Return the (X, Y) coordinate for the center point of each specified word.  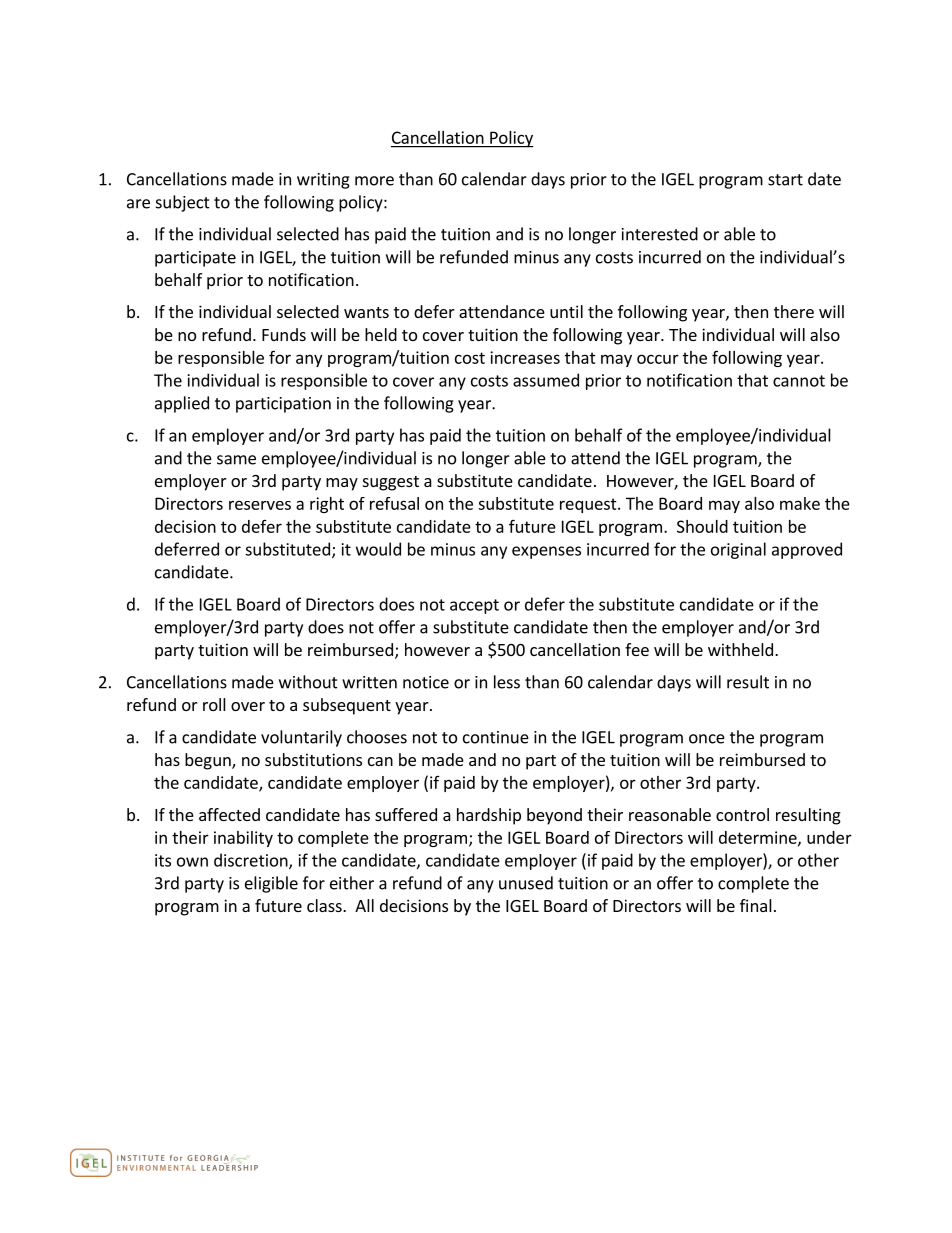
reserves (260, 505)
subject (183, 203)
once (707, 739)
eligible (271, 884)
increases (525, 357)
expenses (546, 552)
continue (496, 737)
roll (214, 704)
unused (526, 883)
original (738, 550)
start (785, 180)
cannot (799, 381)
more (374, 181)
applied (182, 404)
